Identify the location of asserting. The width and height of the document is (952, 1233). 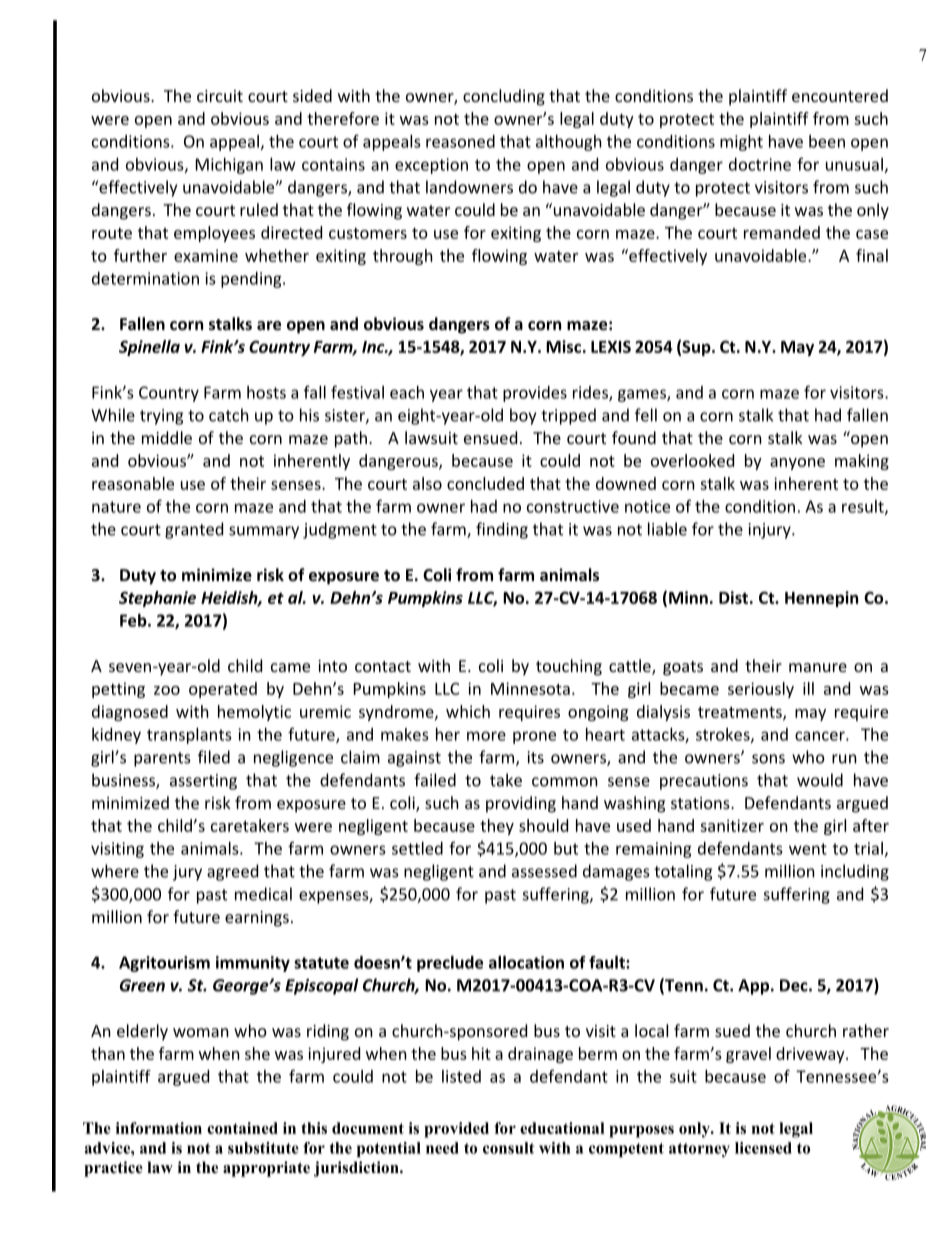
(203, 782).
